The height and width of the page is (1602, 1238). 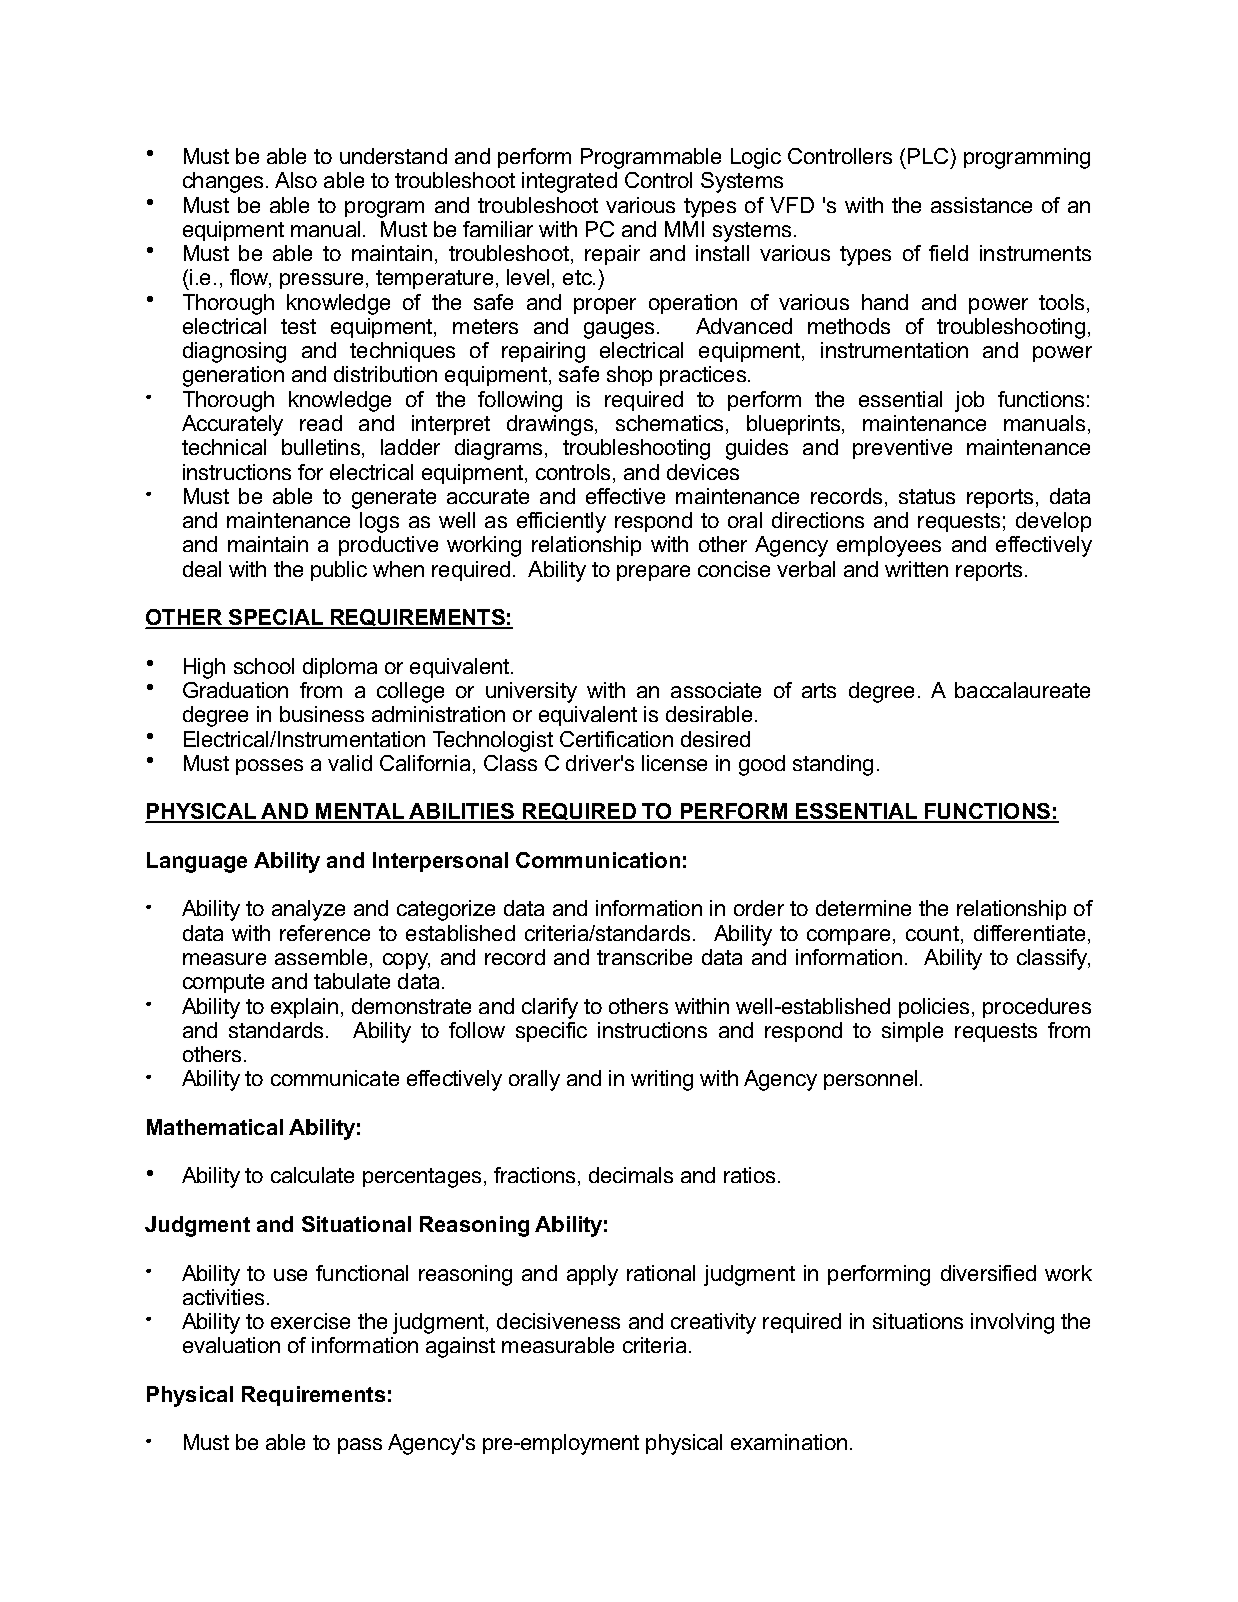 I want to click on Also, so click(x=296, y=180).
